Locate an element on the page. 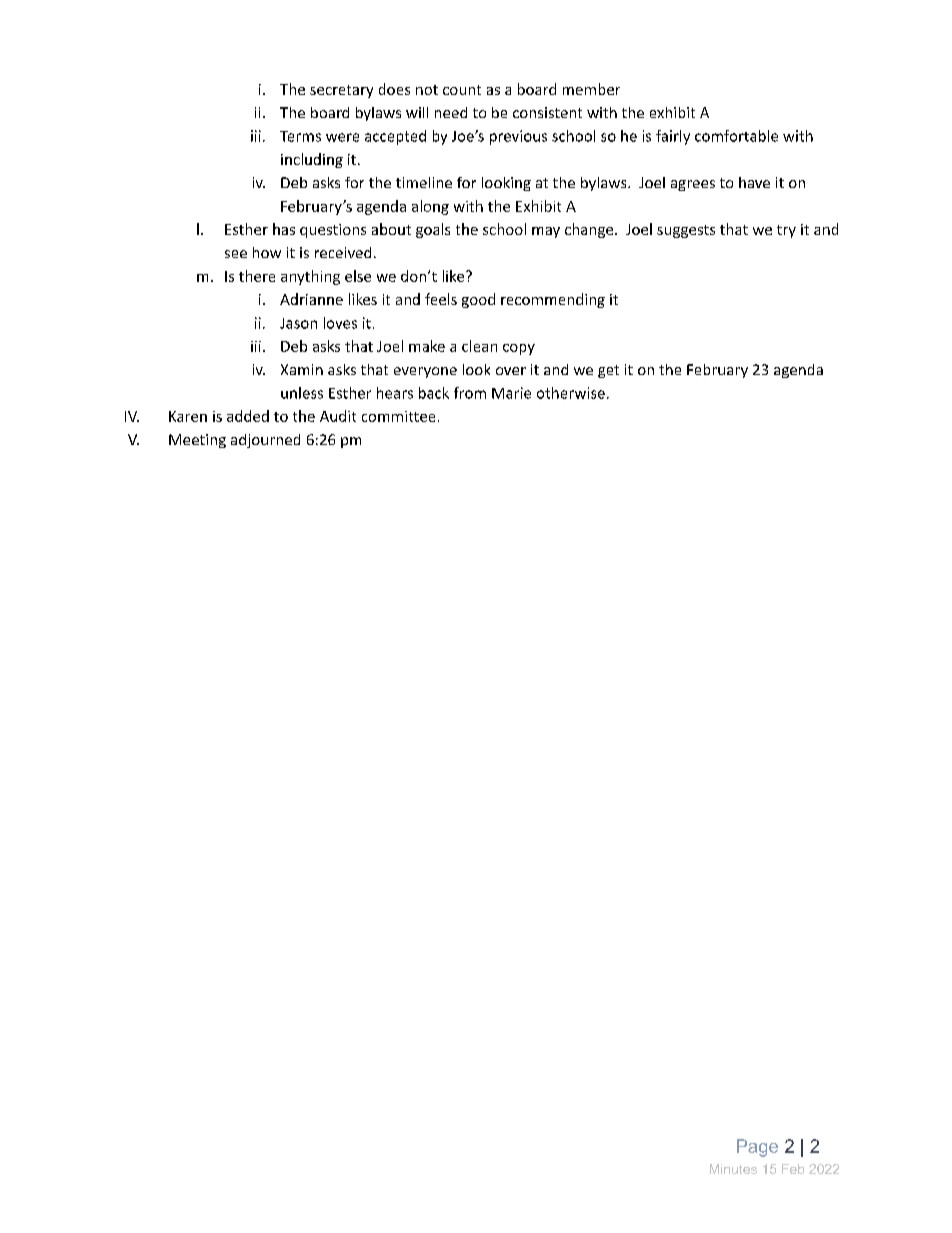 Image resolution: width=952 pixels, height=1233 pixels. added is located at coordinates (248, 416).
